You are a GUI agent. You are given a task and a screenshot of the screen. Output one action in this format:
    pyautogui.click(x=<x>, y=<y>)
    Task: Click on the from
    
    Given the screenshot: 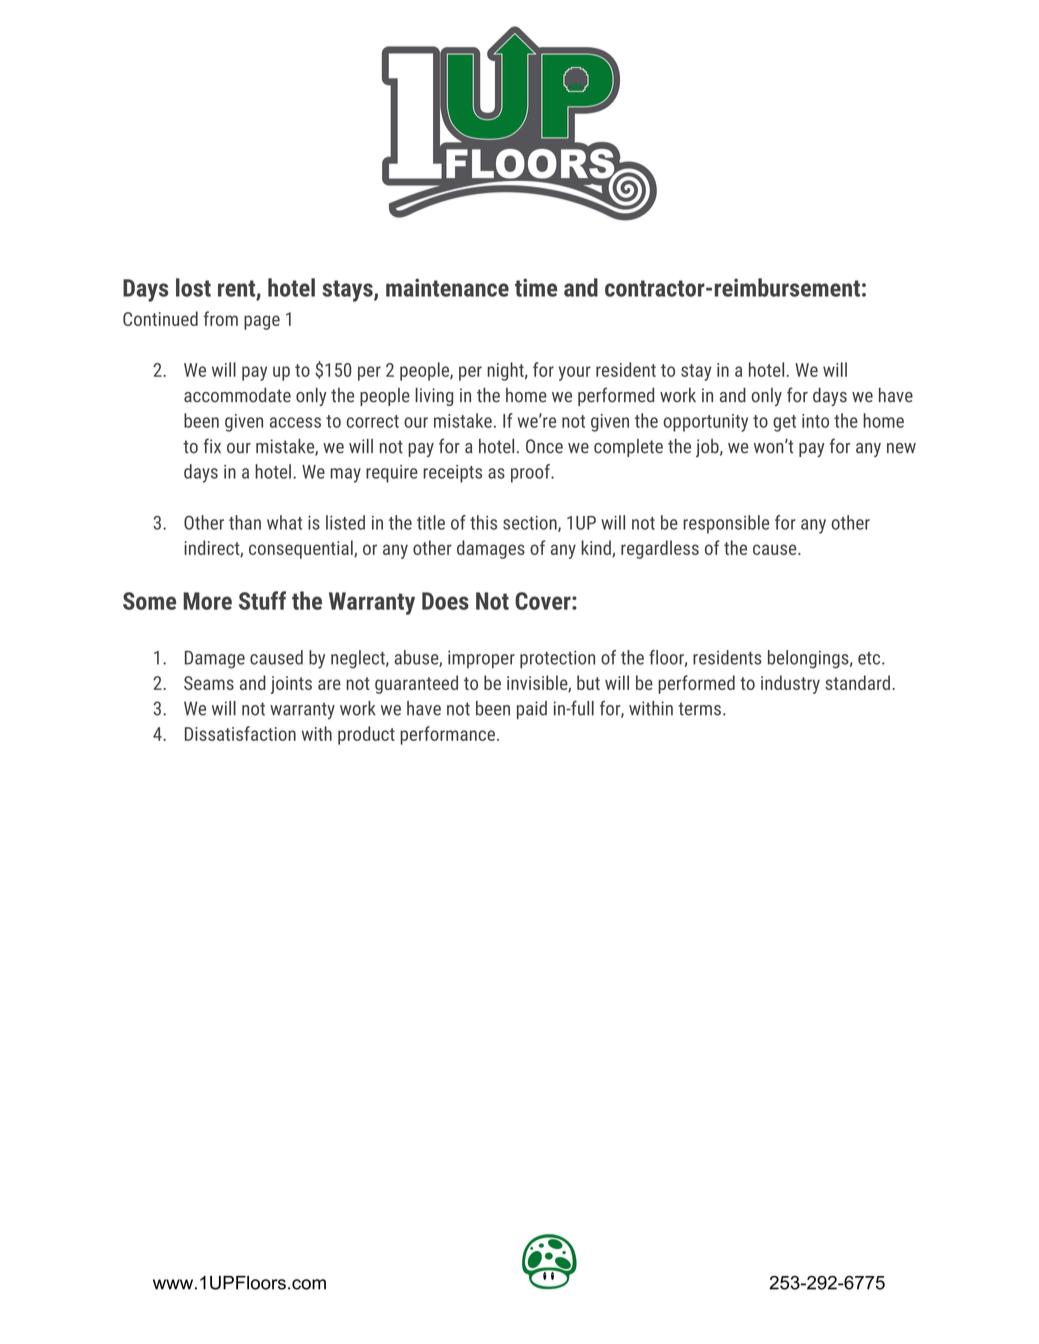 What is the action you would take?
    pyautogui.click(x=221, y=318)
